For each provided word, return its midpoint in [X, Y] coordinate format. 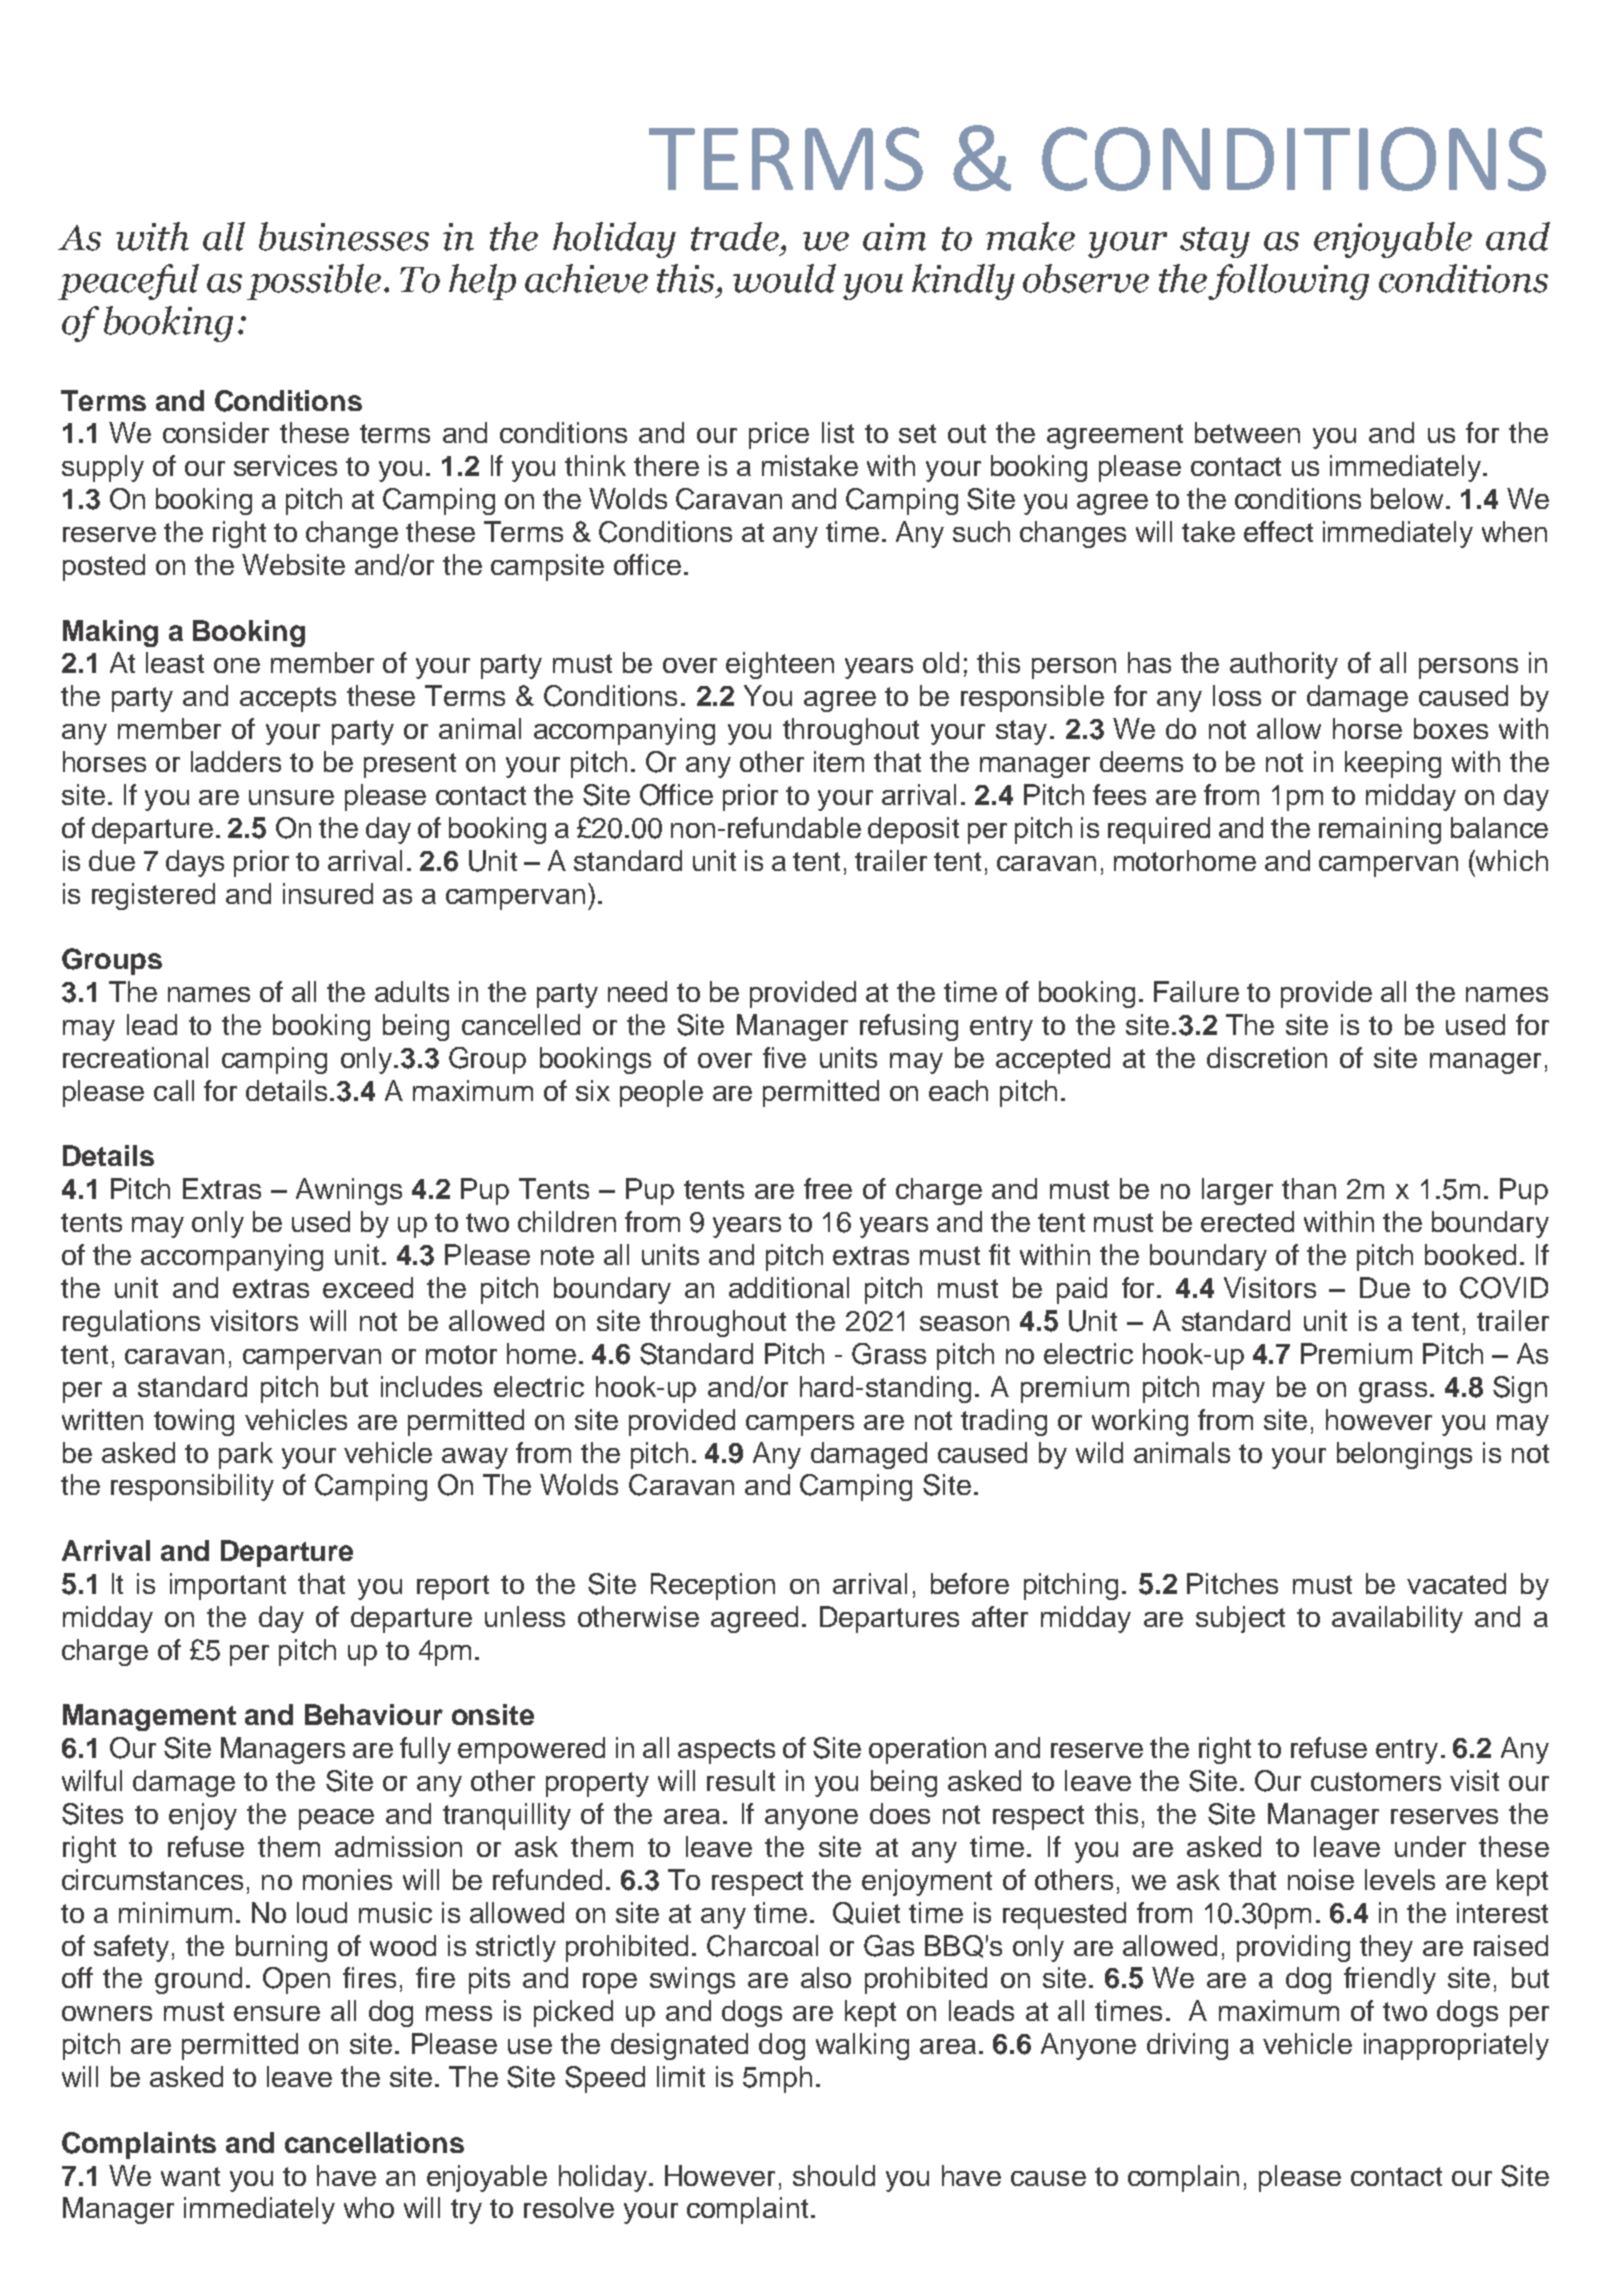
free [828, 1188]
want [190, 2176]
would [784, 278]
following [1288, 282]
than [1309, 1188]
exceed [368, 1287]
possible [314, 282]
